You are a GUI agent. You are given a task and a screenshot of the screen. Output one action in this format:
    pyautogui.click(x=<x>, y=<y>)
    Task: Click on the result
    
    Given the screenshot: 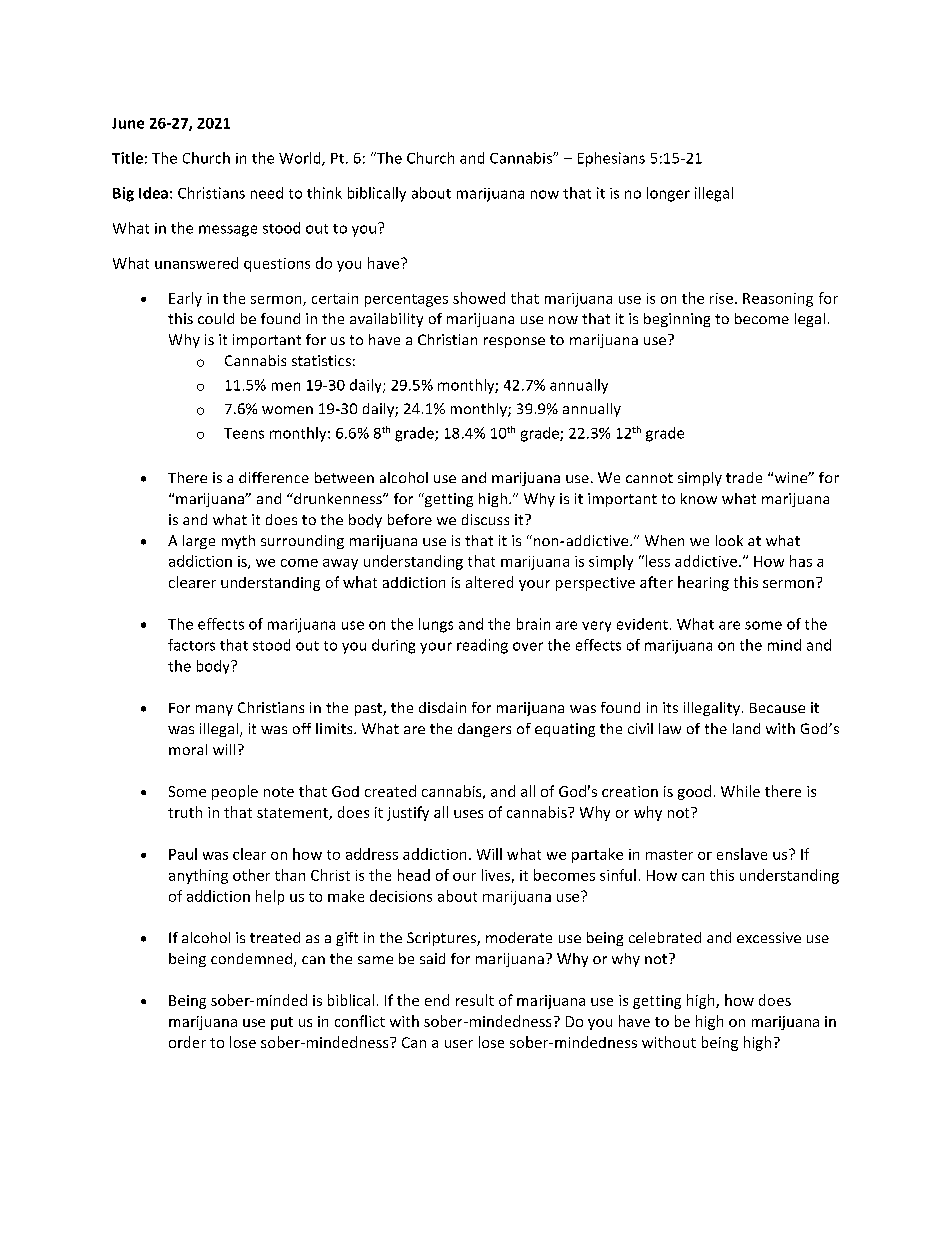 What is the action you would take?
    pyautogui.click(x=475, y=1000)
